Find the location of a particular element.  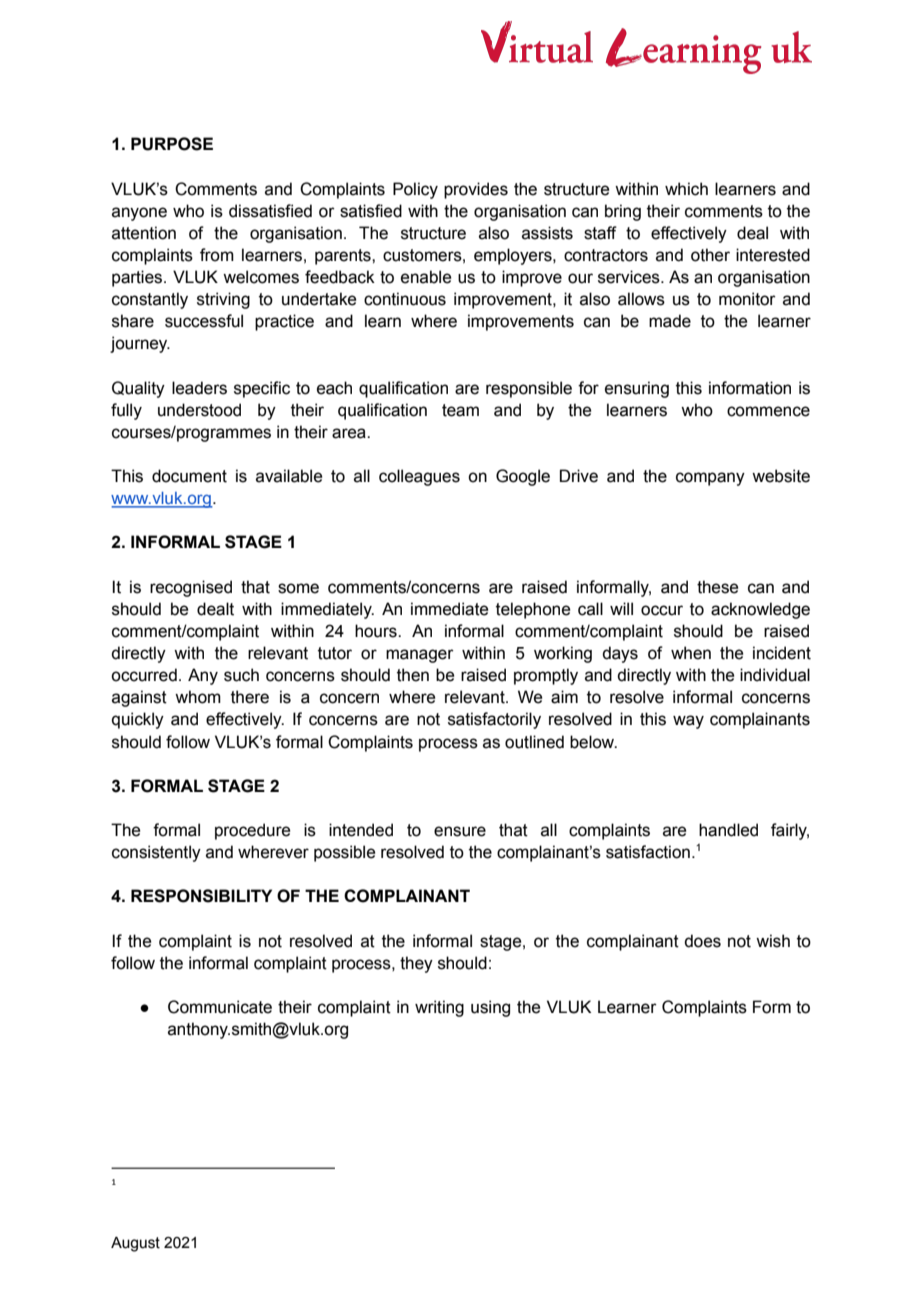

PURPOSE is located at coordinates (172, 144).
